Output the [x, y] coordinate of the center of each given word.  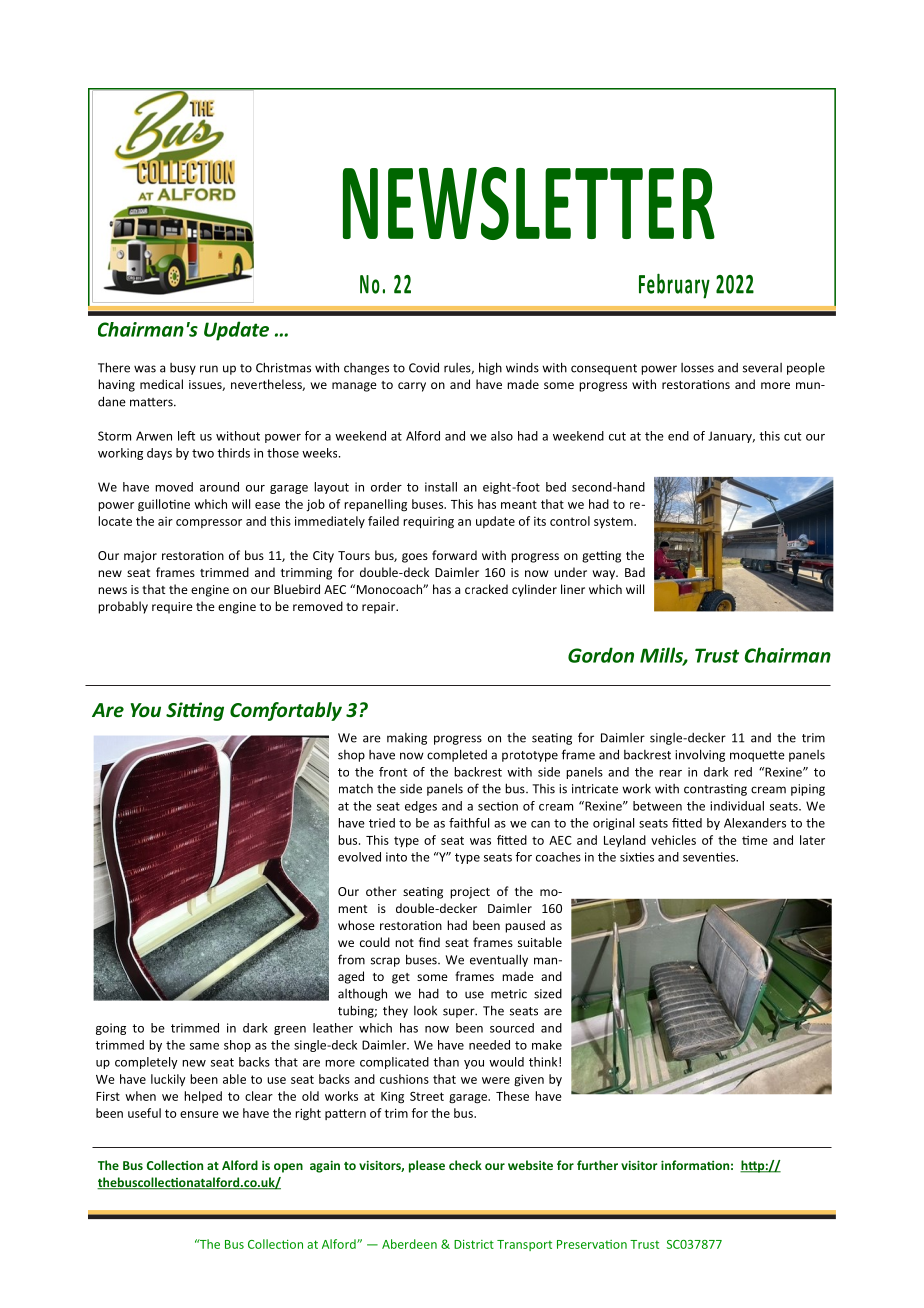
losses [697, 368]
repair [380, 608]
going [111, 1029]
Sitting [195, 711]
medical [161, 384]
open [288, 1168]
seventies [710, 857]
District [474, 1244]
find [429, 942]
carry [412, 387]
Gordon [601, 655]
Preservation [592, 1244]
